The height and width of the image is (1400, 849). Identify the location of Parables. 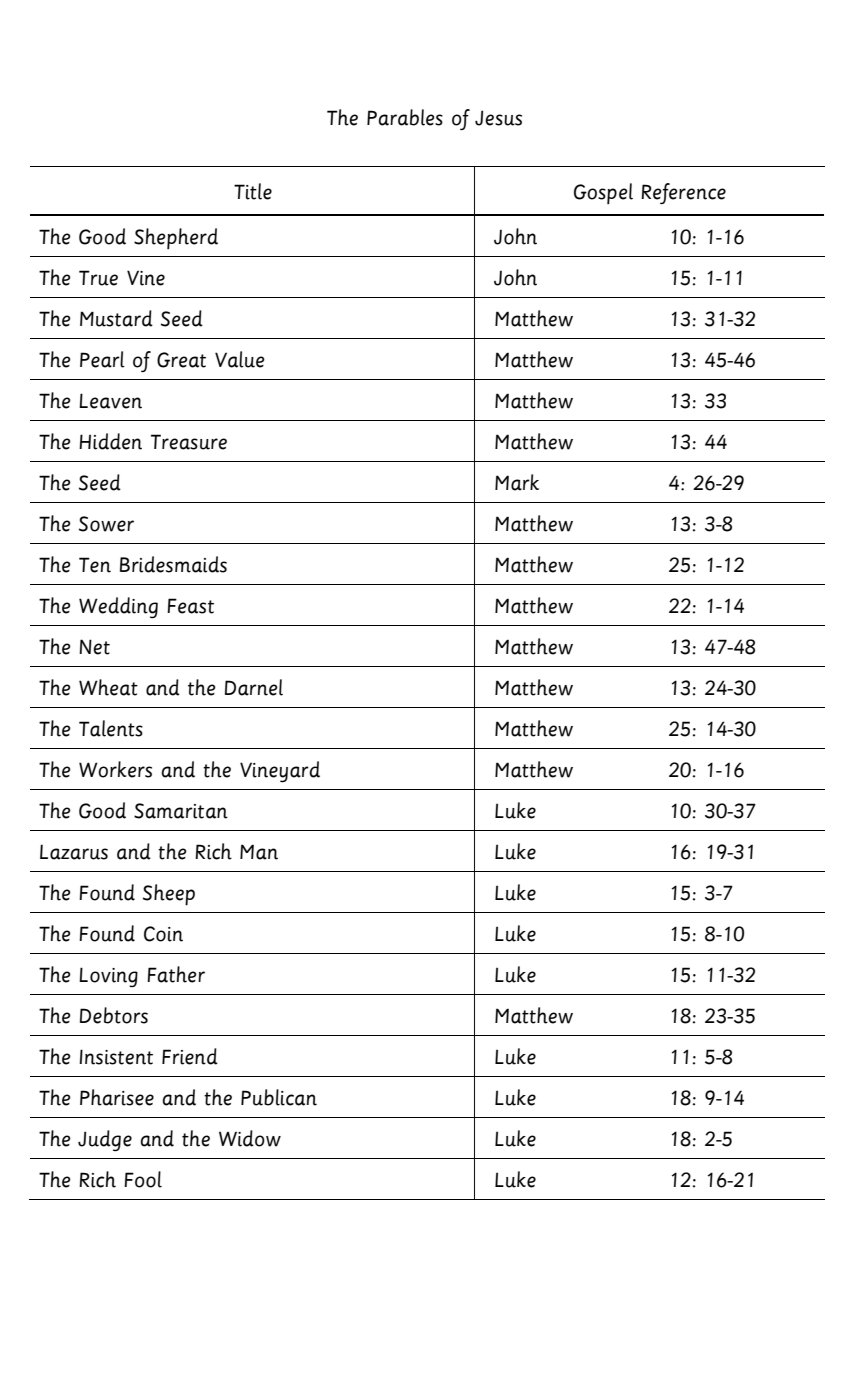
(405, 117).
